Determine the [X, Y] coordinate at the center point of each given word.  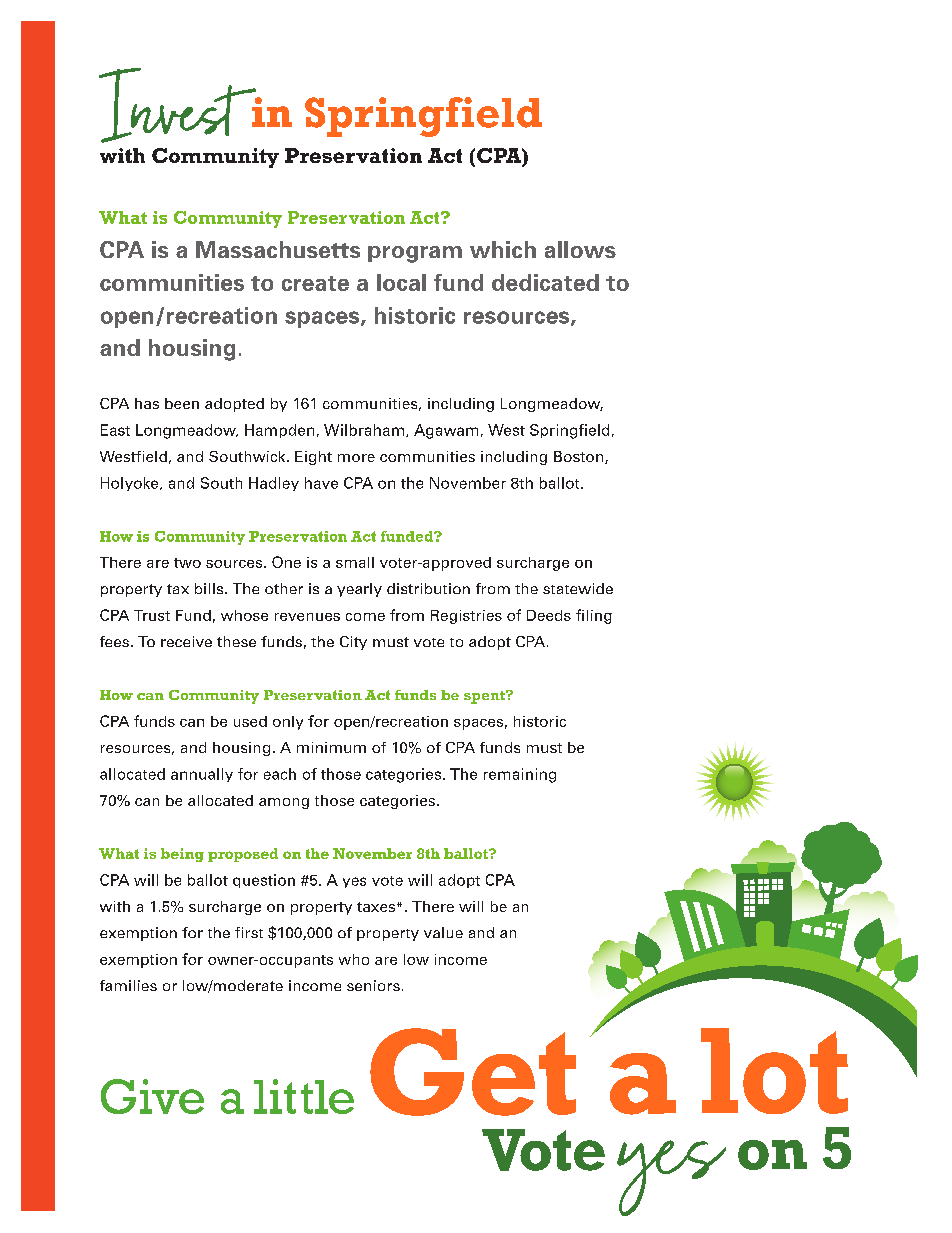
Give [152, 1096]
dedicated [545, 282]
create [315, 283]
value [443, 932]
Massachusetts [278, 249]
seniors [373, 985]
